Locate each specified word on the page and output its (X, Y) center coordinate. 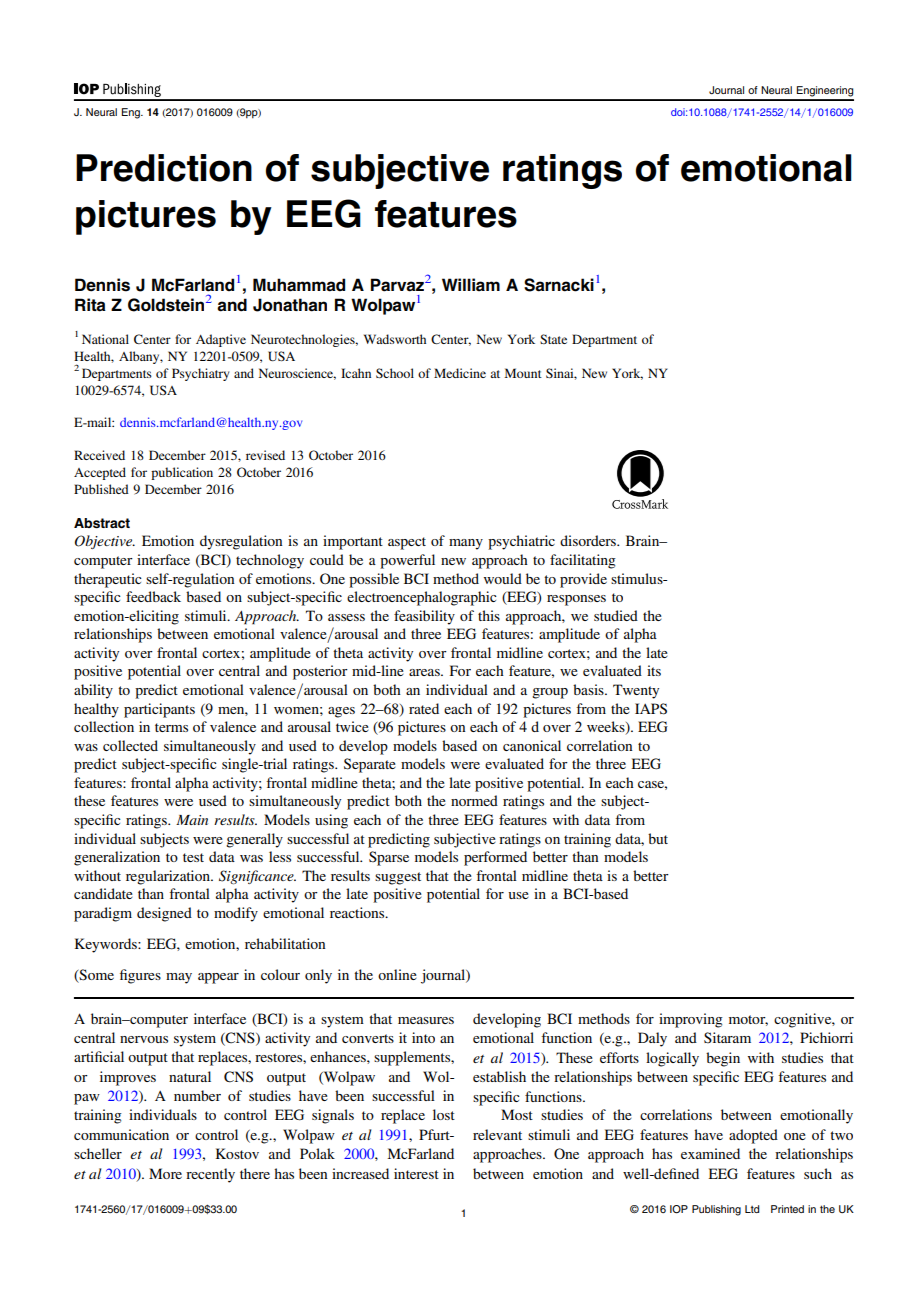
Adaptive (221, 340)
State (553, 339)
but (658, 838)
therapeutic (108, 580)
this (489, 615)
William (471, 284)
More (165, 1173)
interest (416, 1173)
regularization (169, 877)
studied (616, 615)
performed (495, 858)
